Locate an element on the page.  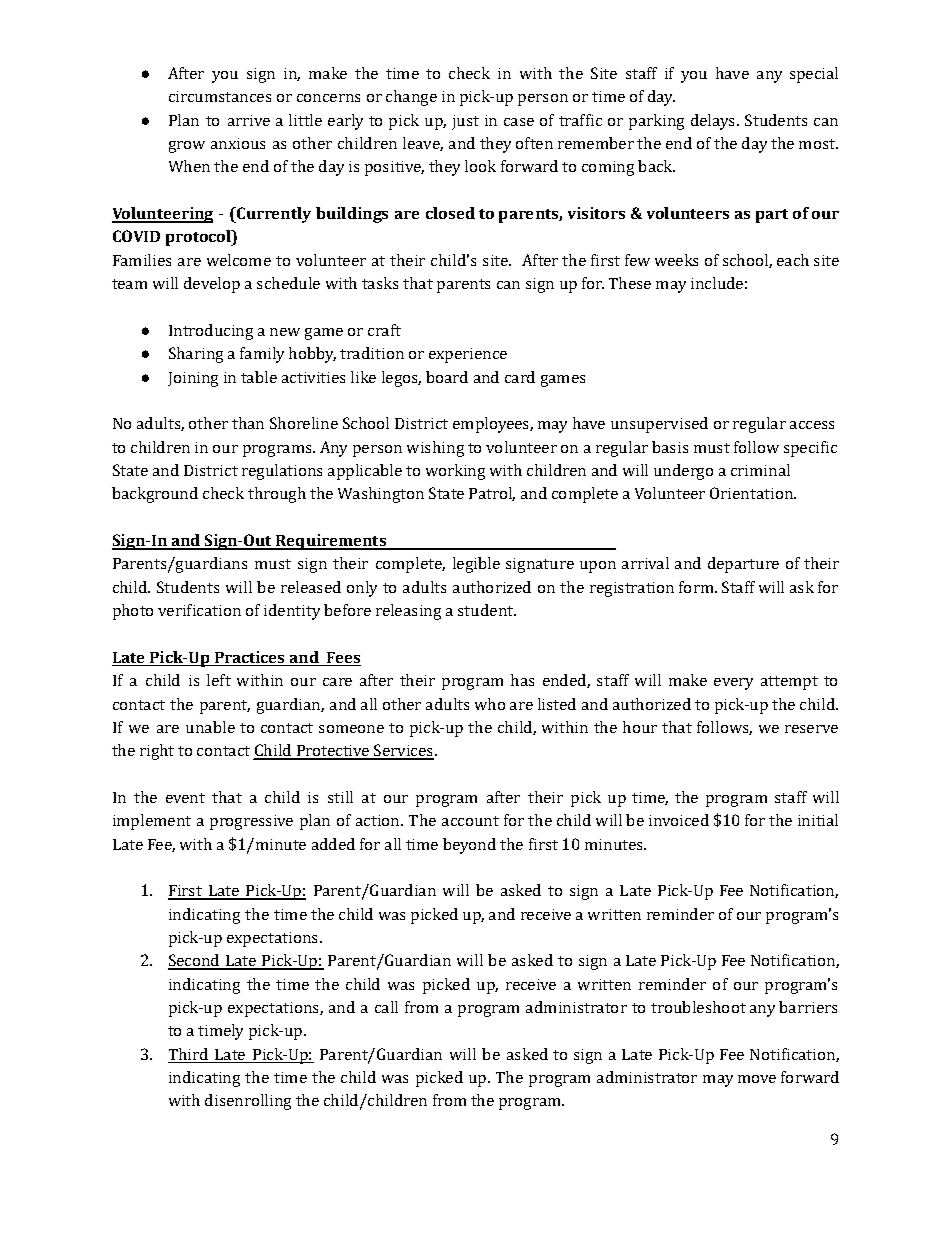
delays is located at coordinates (714, 122).
